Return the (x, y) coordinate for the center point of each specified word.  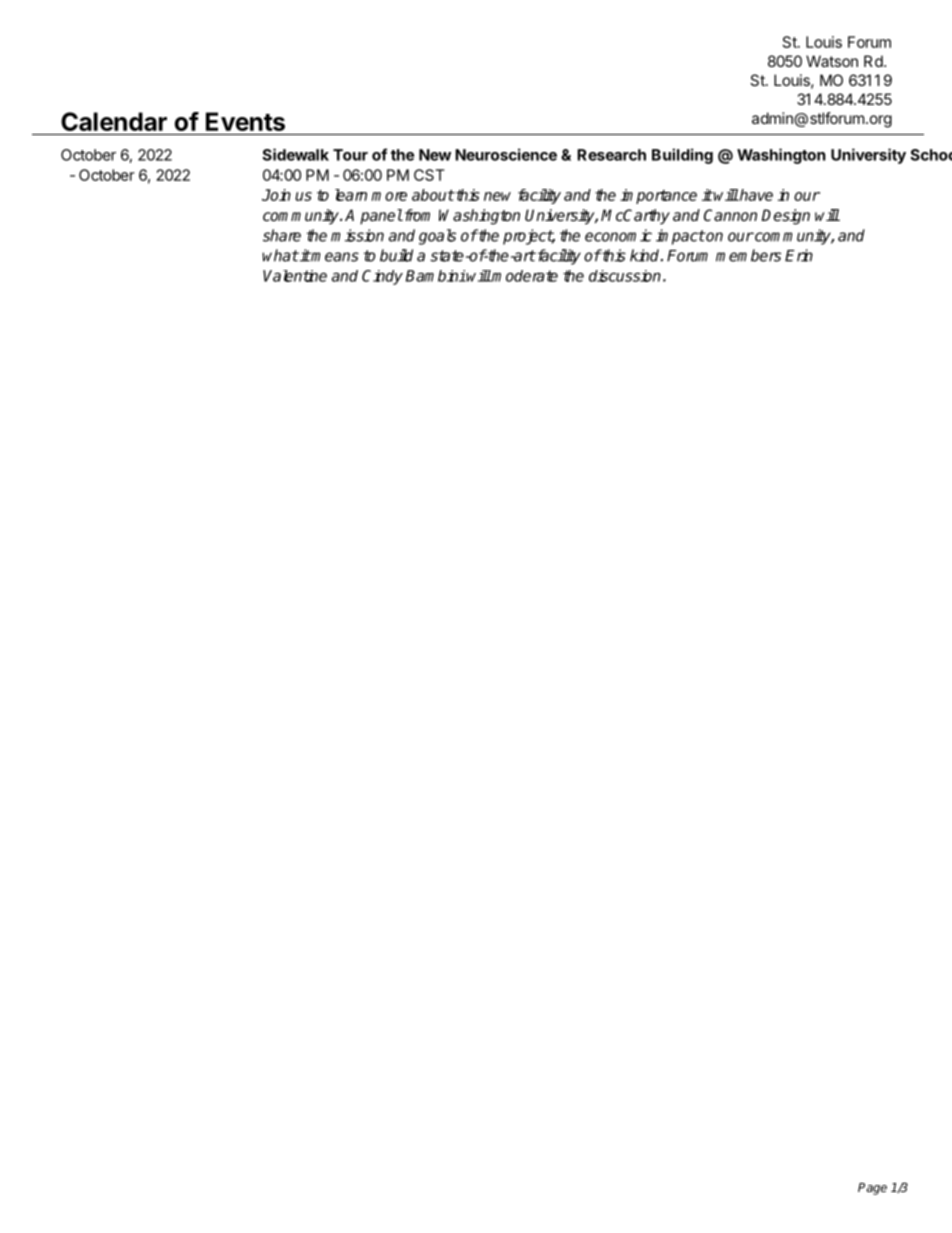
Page (872, 1189)
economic (618, 235)
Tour (350, 155)
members (748, 255)
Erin (799, 255)
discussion (625, 276)
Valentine (295, 276)
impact (680, 237)
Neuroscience (506, 154)
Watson (832, 61)
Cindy (382, 277)
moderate (524, 276)
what (280, 255)
